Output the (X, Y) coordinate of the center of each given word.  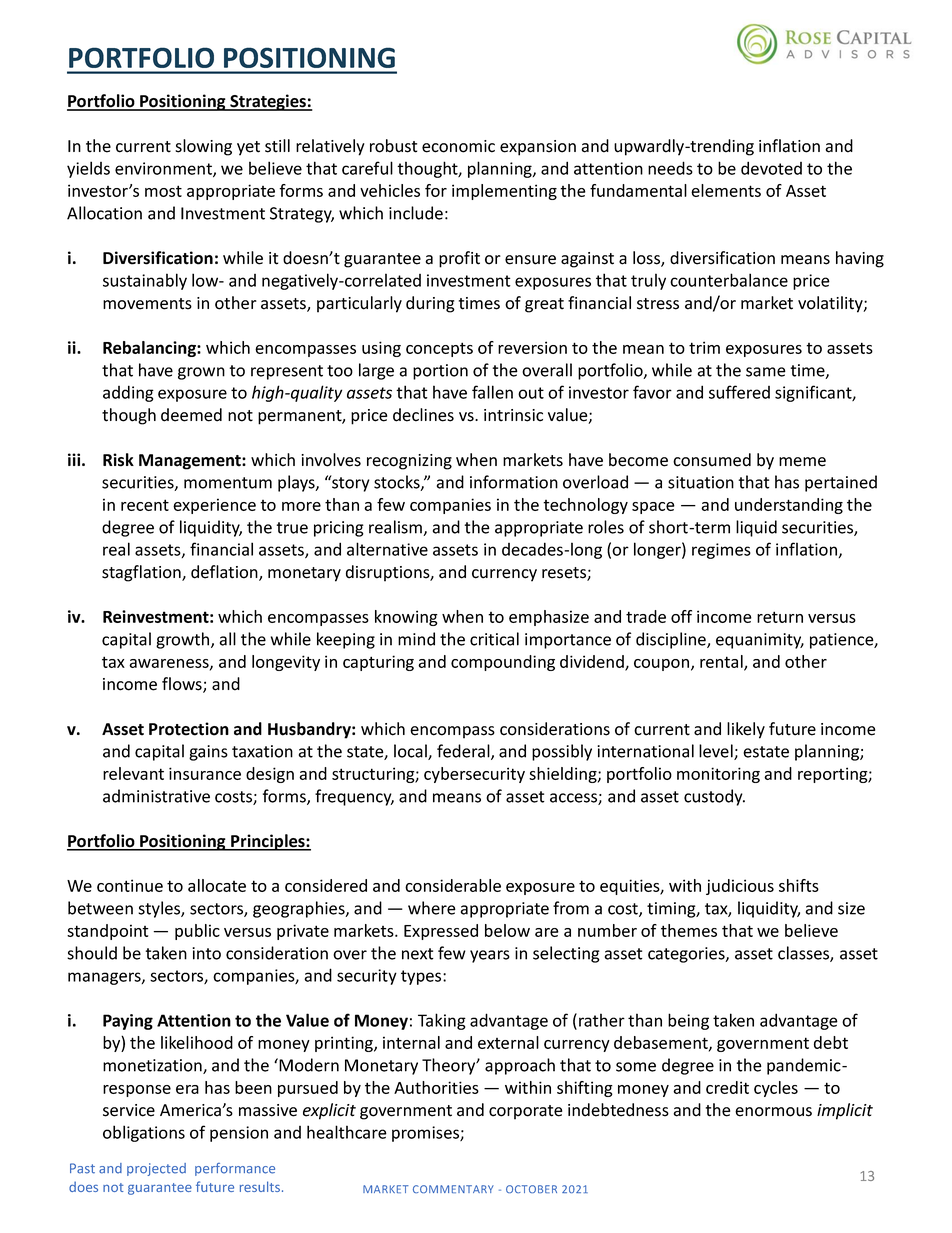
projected (156, 1169)
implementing (504, 192)
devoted (771, 168)
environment (164, 169)
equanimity (760, 641)
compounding (503, 663)
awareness (170, 664)
